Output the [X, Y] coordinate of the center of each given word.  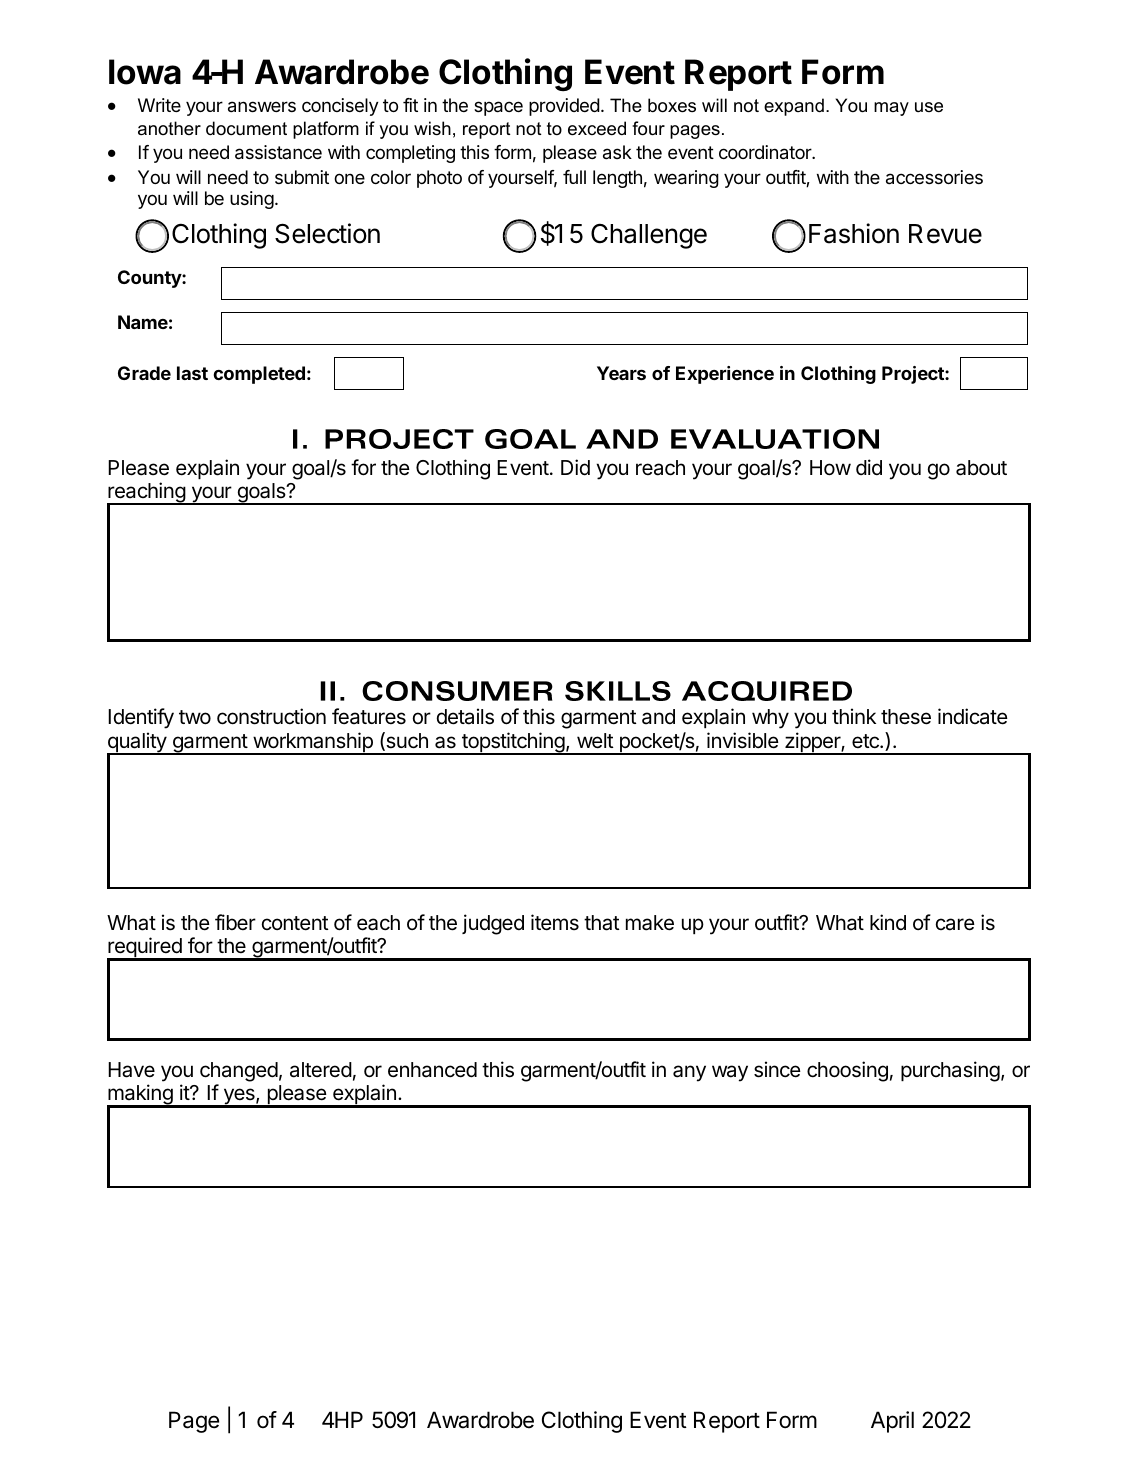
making [141, 1096]
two [195, 717]
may [891, 109]
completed [259, 375]
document [246, 128]
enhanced [432, 1070]
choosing [847, 1071]
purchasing [950, 1071]
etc [866, 741]
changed [239, 1072]
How [830, 468]
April [892, 1422]
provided [564, 107]
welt [595, 741]
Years [621, 373]
